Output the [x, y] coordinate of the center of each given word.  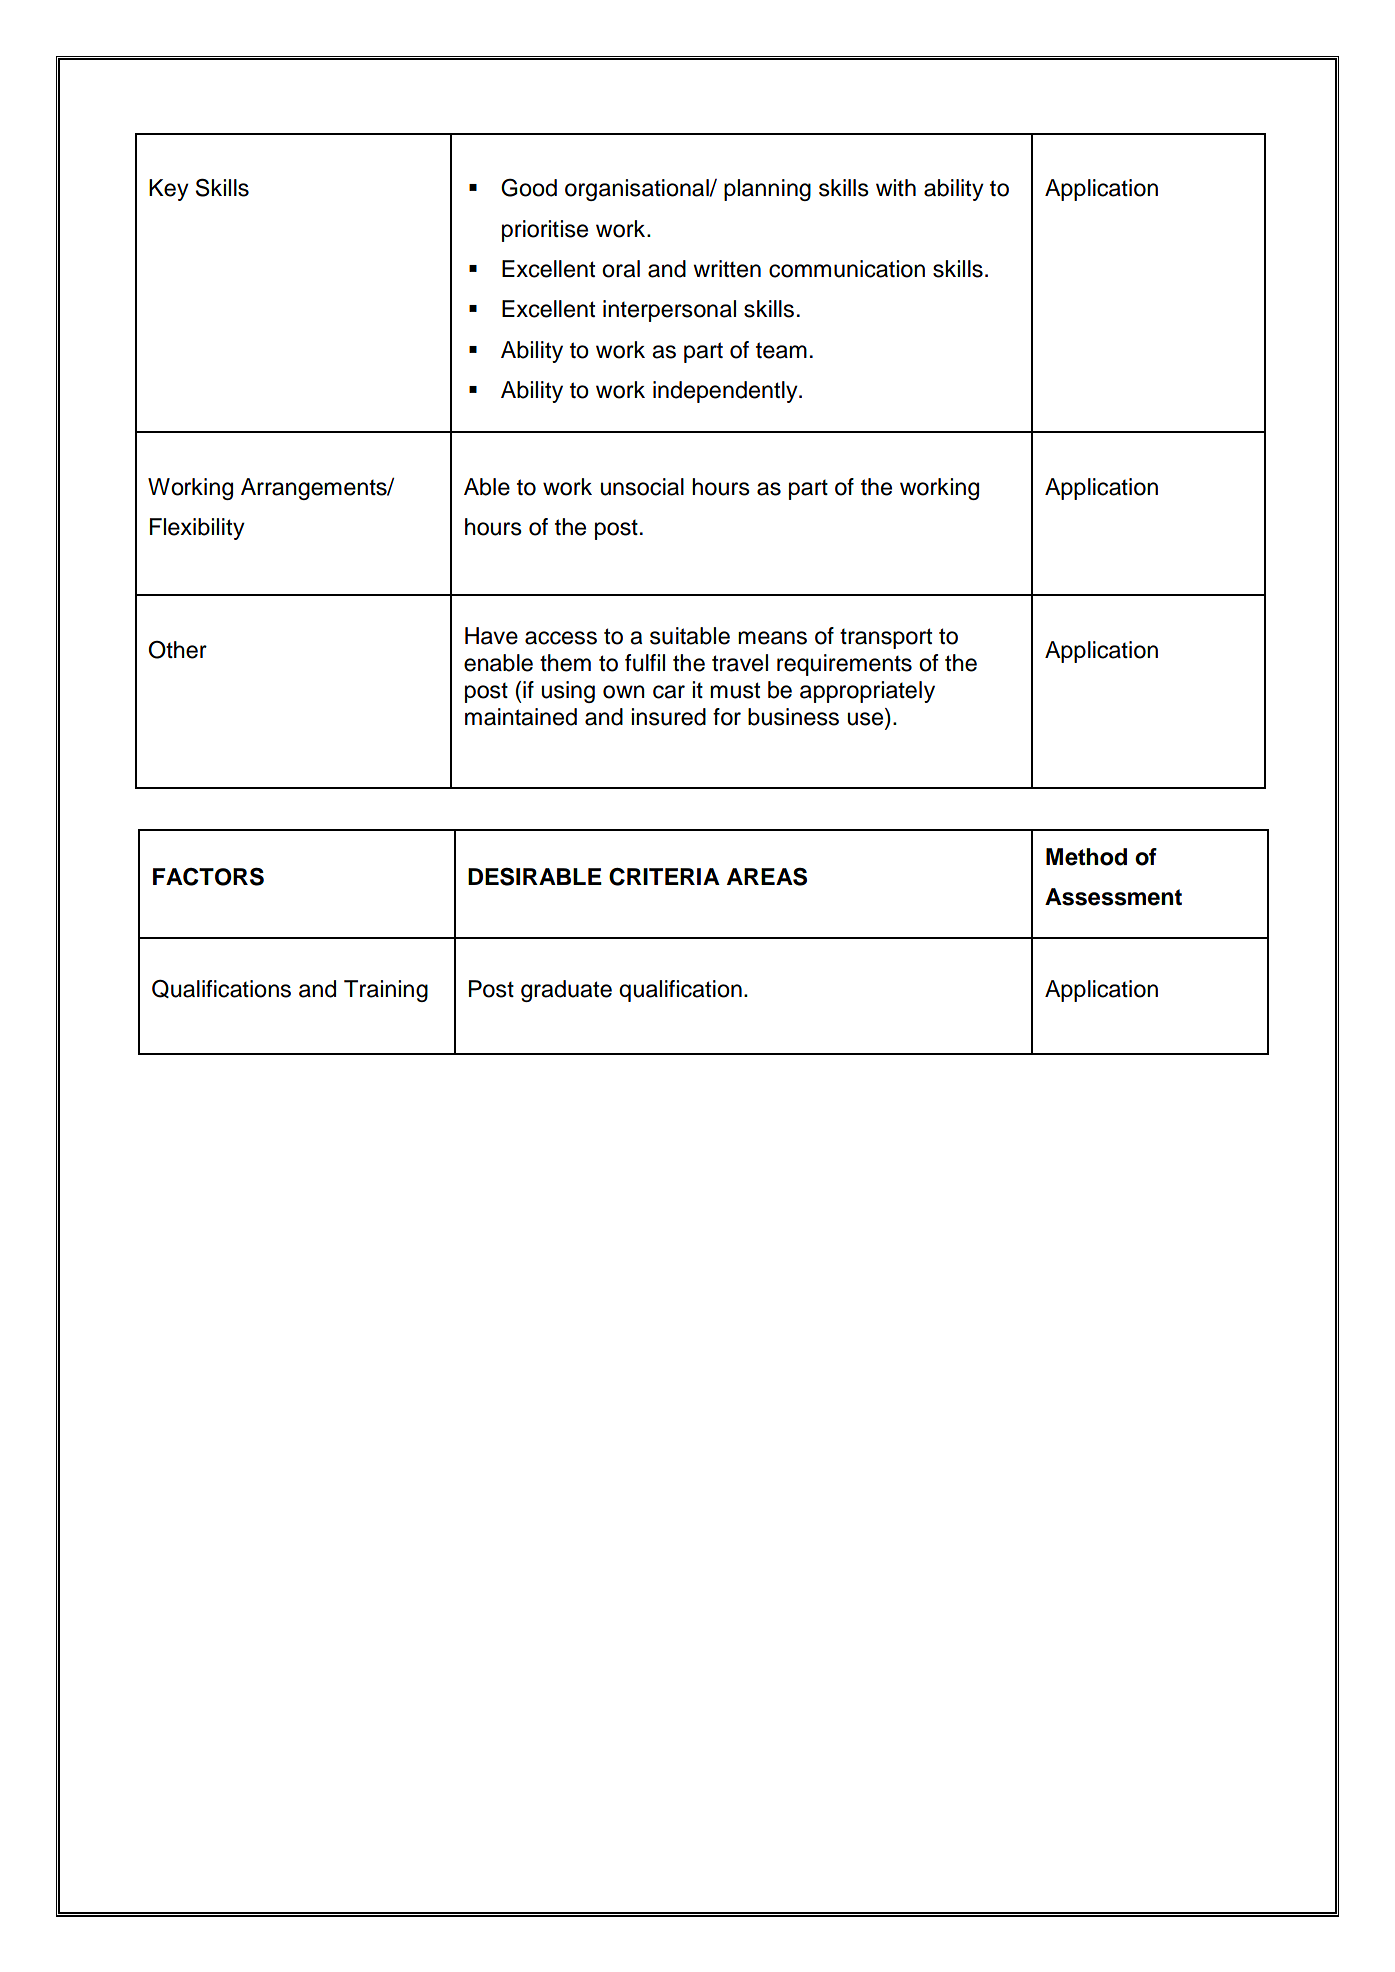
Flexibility [197, 529]
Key [169, 190]
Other [177, 650]
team [781, 350]
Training [386, 991]
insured [668, 717]
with [896, 187]
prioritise [545, 231]
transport [886, 638]
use [865, 719]
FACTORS [208, 877]
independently [726, 392]
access [561, 638]
